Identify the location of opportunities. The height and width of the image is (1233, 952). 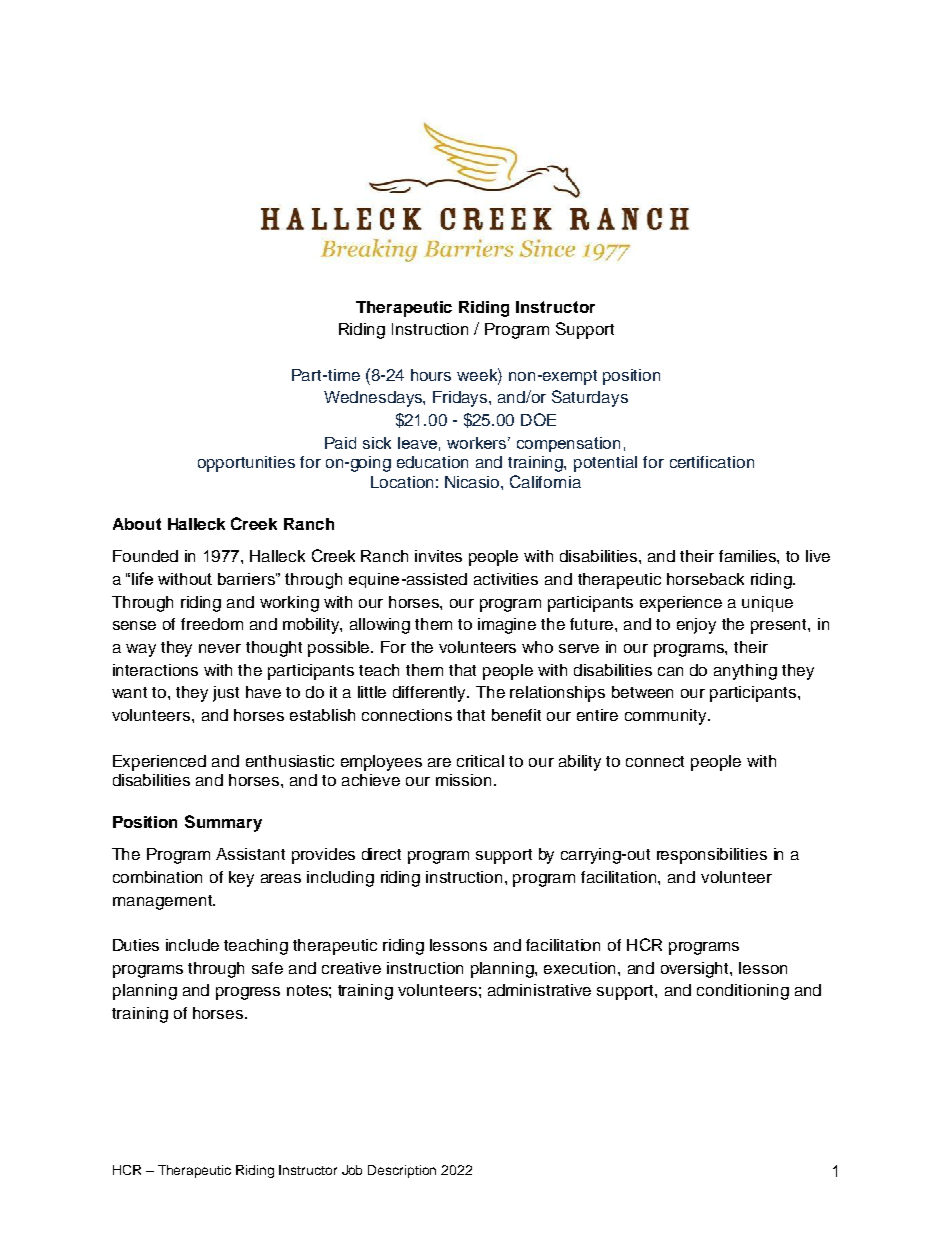
(246, 464).
